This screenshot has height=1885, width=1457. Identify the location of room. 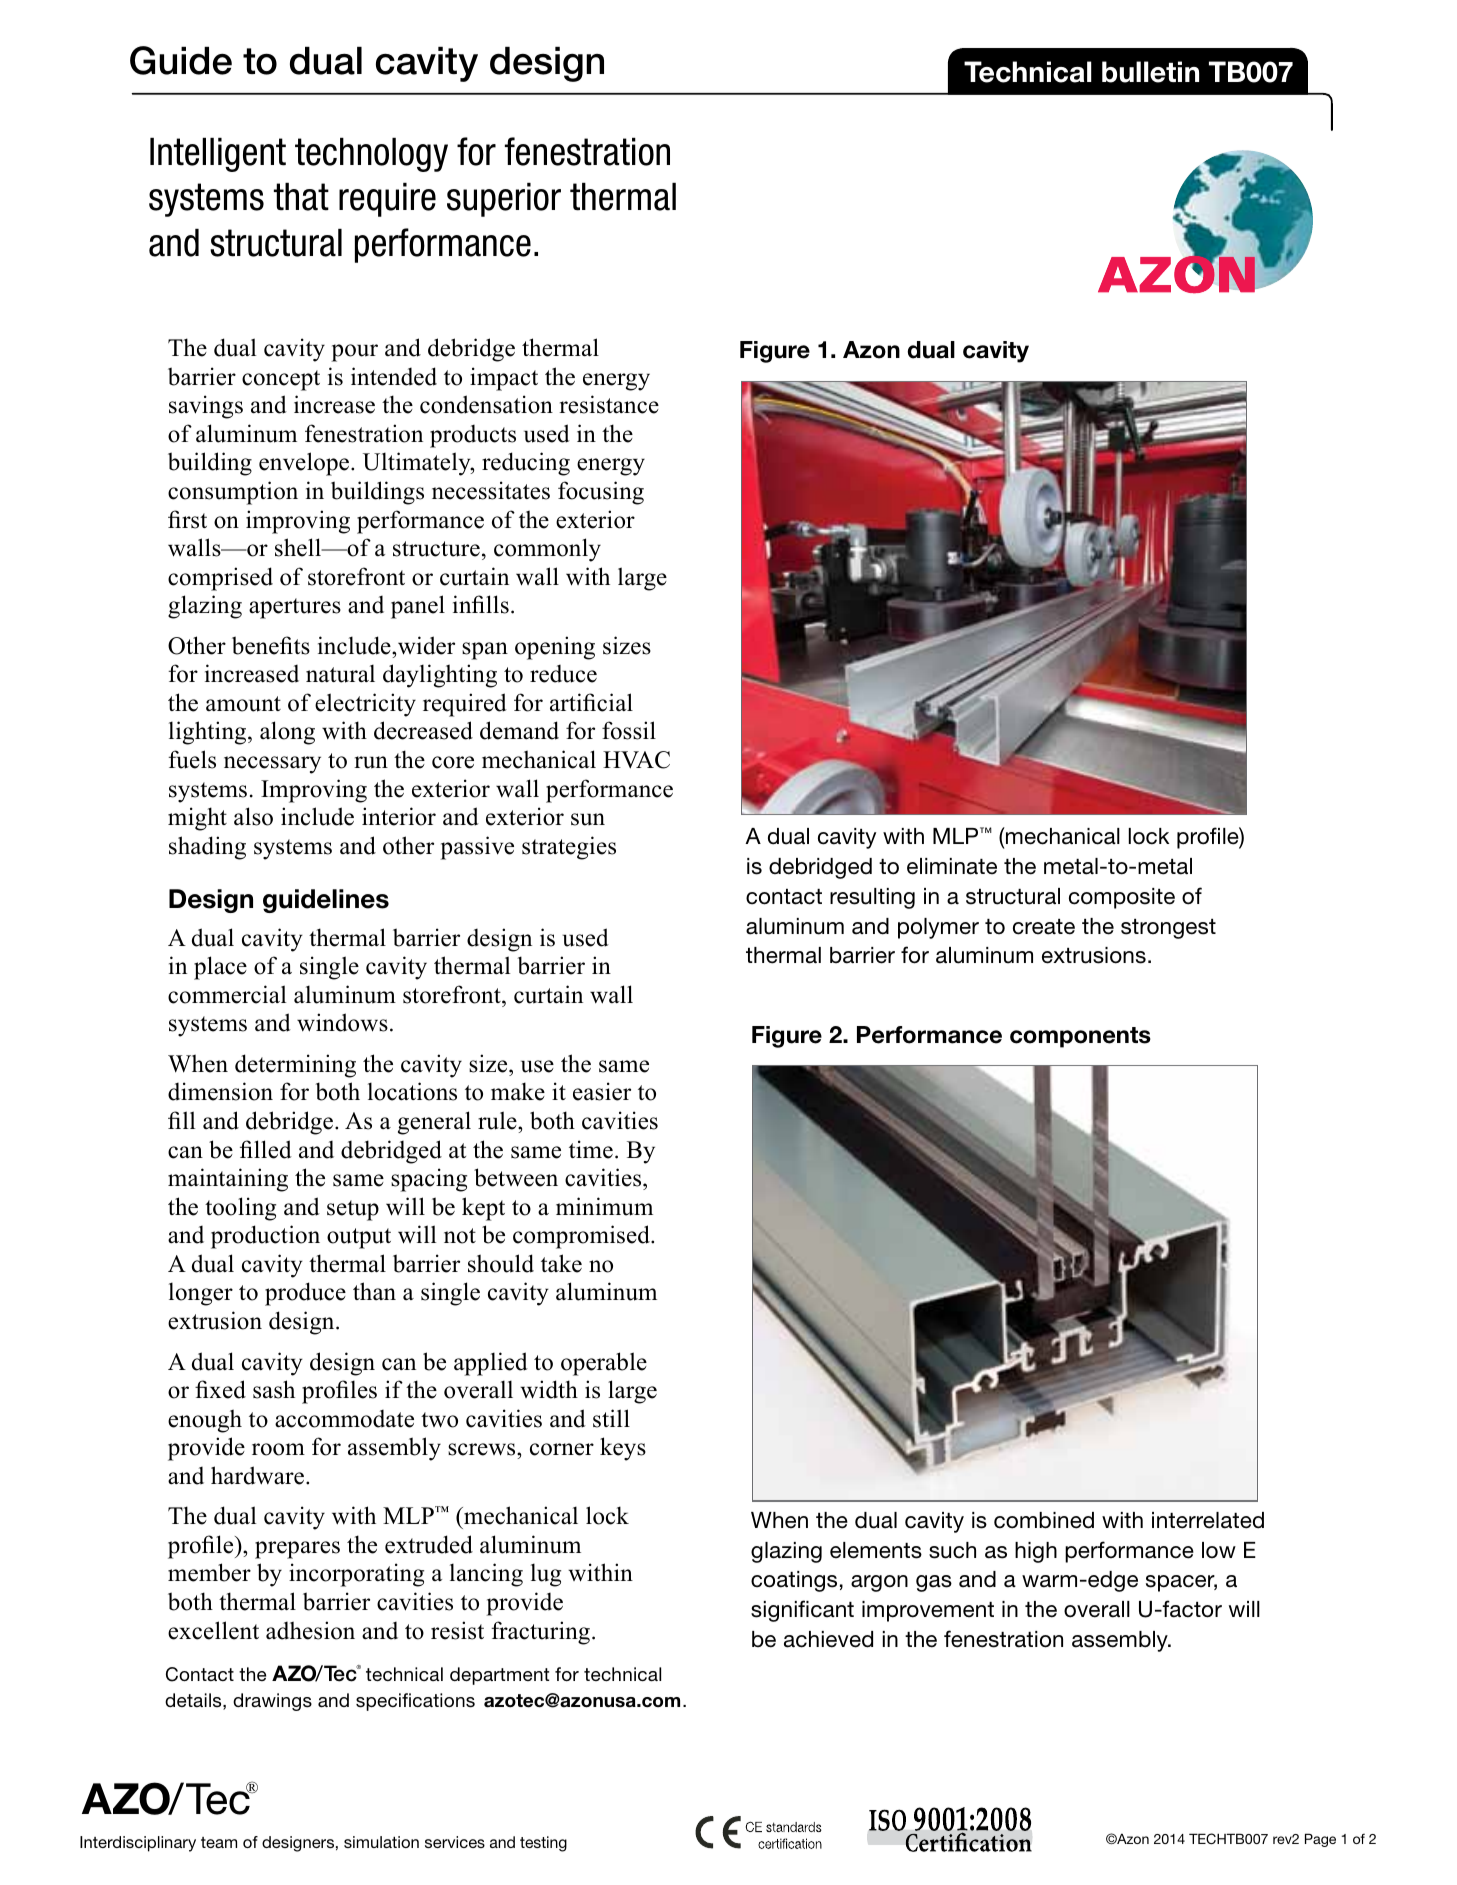
(278, 1449).
